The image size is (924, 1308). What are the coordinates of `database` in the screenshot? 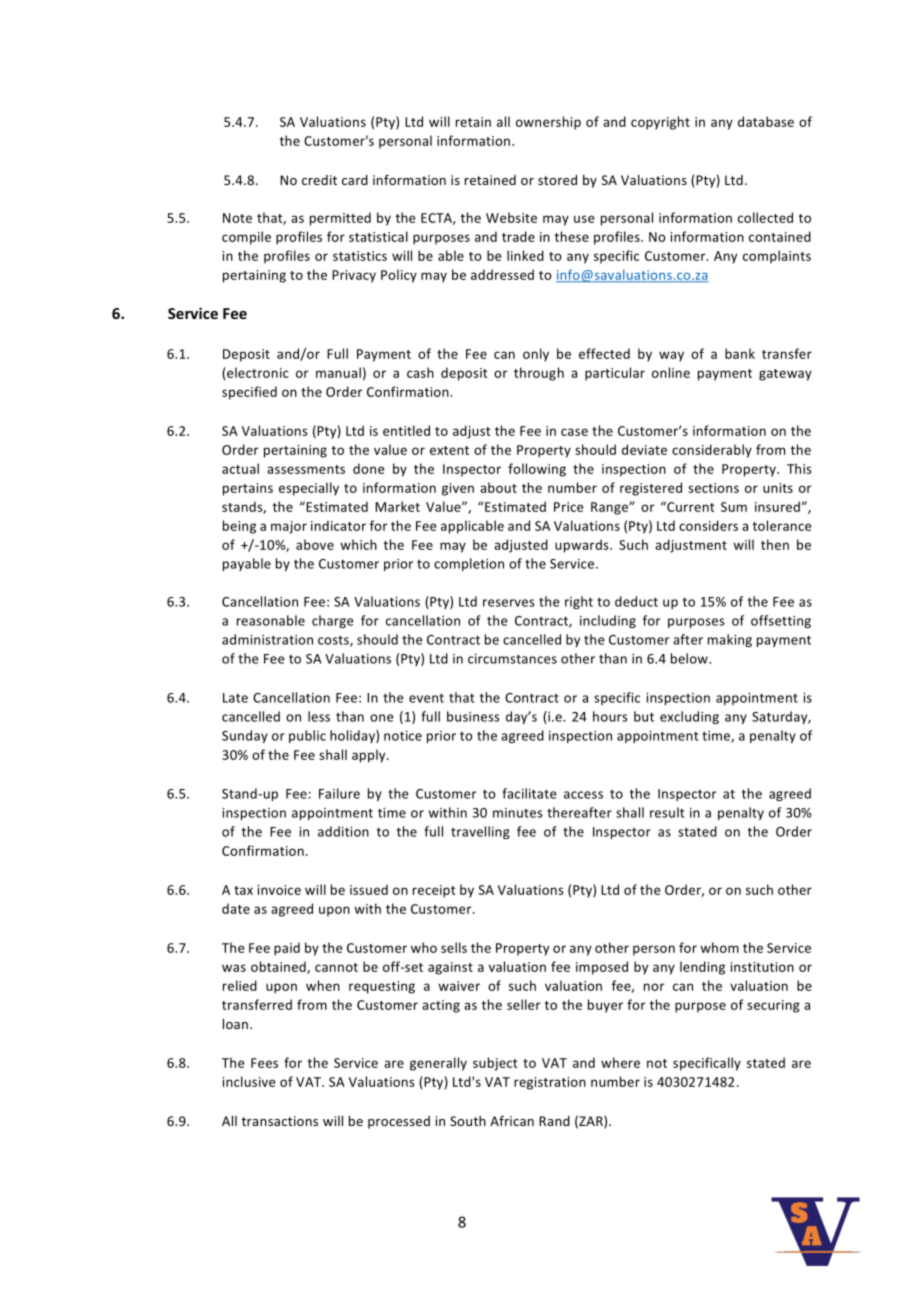 It's located at (766, 121).
